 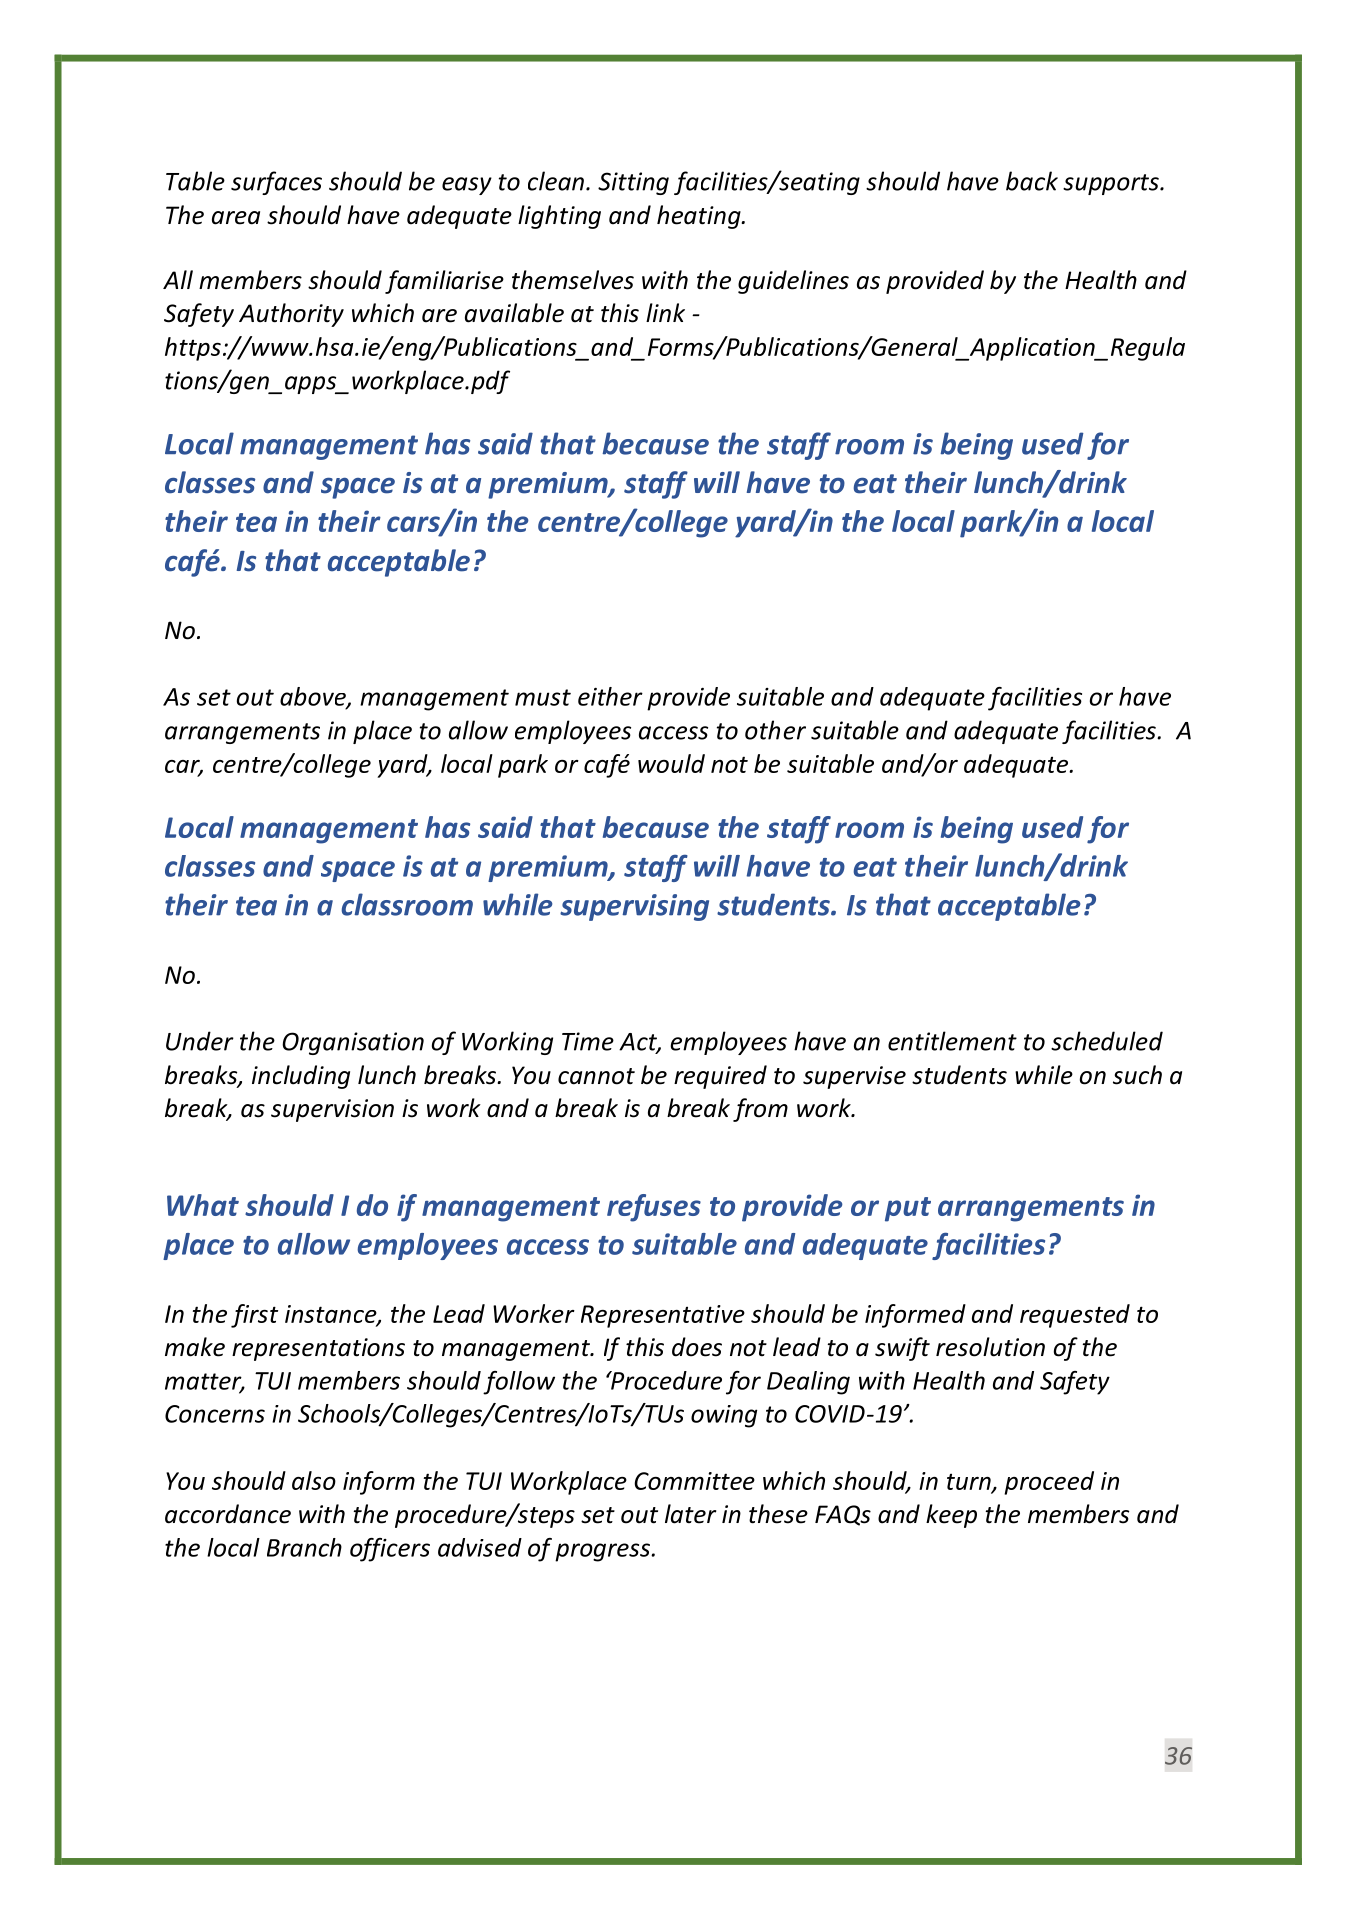 What do you see at coordinates (690, 1514) in the document?
I see `later` at bounding box center [690, 1514].
